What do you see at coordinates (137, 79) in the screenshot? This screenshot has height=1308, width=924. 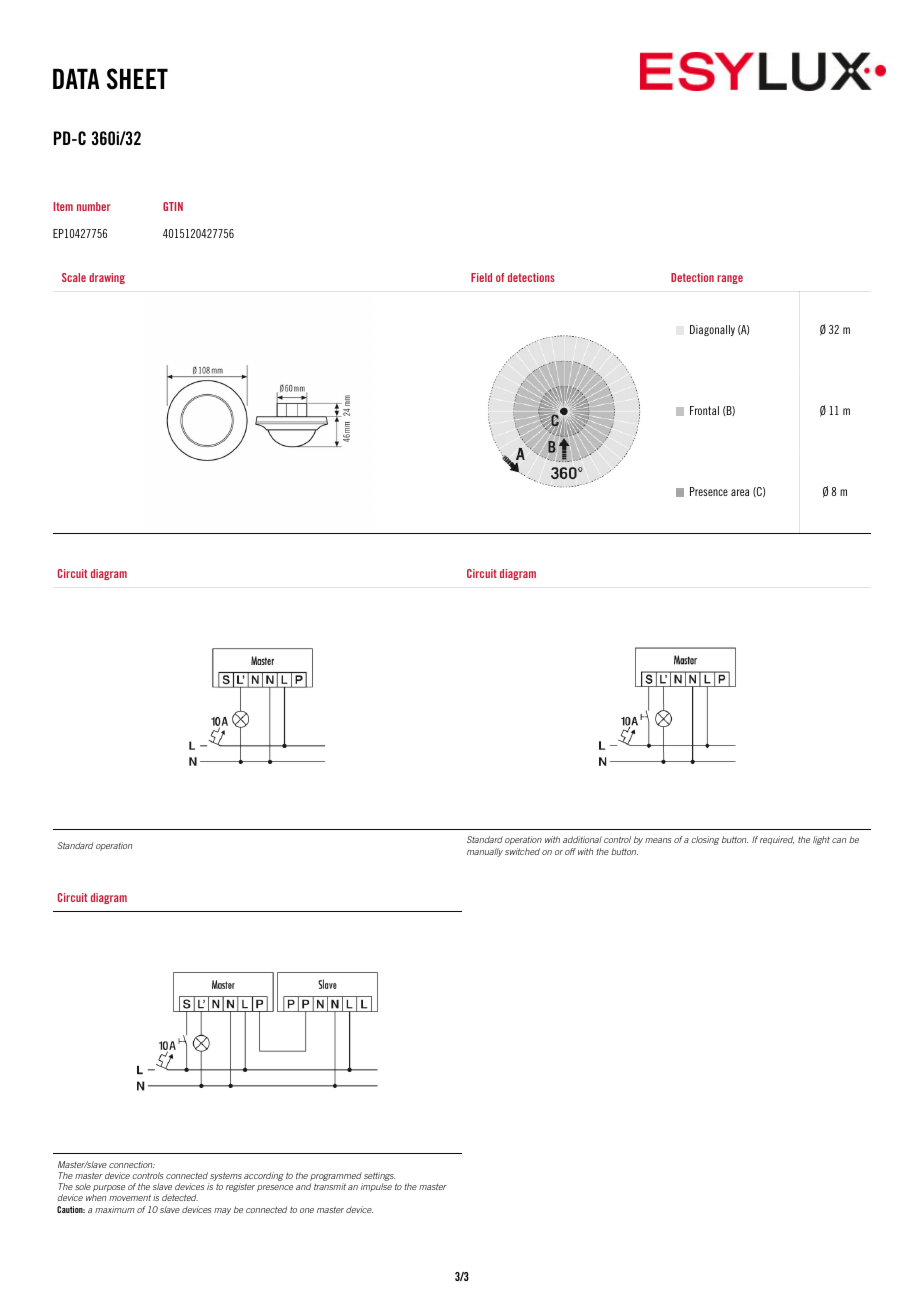 I see `SHEET` at bounding box center [137, 79].
